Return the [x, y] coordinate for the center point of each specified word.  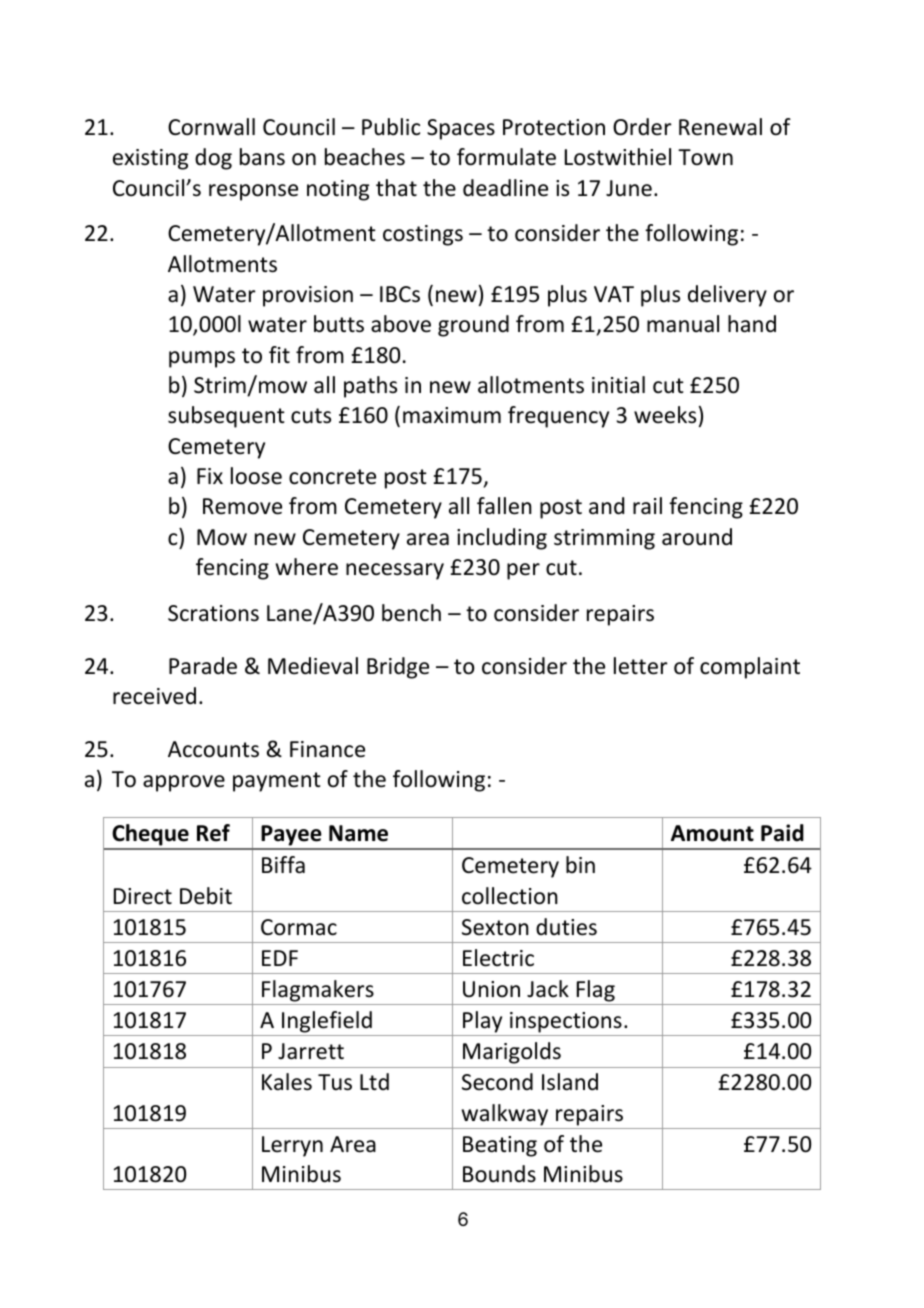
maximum [452, 415]
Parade [203, 666]
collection [510, 896]
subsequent [226, 417]
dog [213, 159]
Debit [206, 896]
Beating [500, 1146]
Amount [712, 833]
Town [705, 157]
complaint [750, 668]
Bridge [398, 668]
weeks [665, 415]
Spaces [461, 129]
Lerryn [292, 1146]
